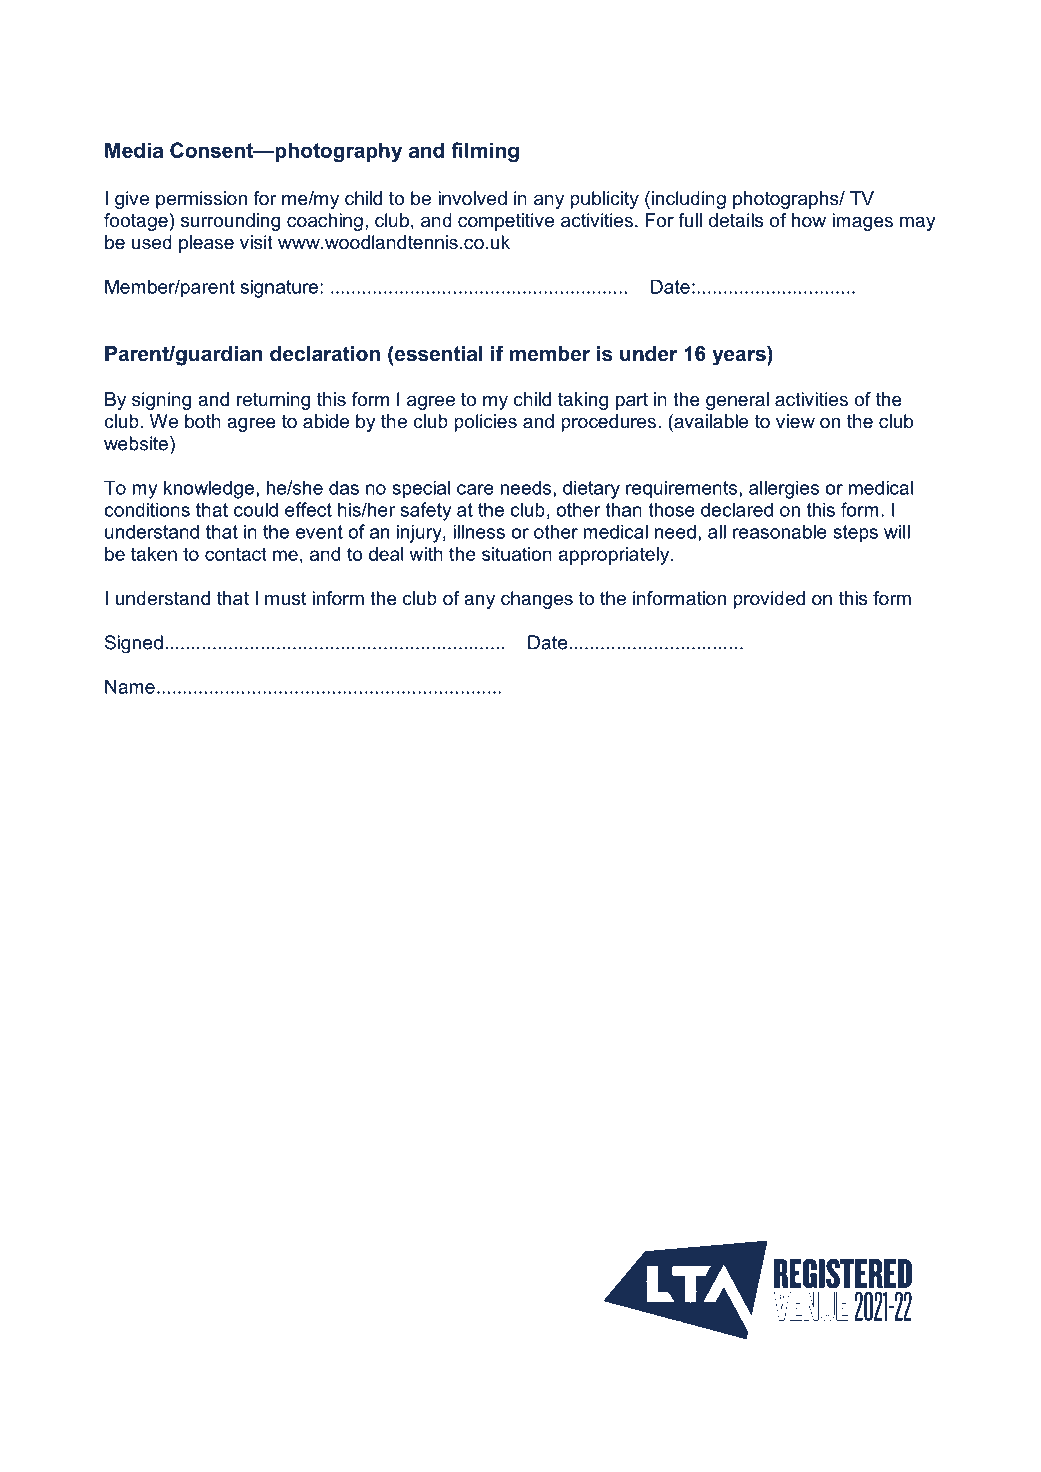 The image size is (1041, 1472). What do you see at coordinates (795, 421) in the screenshot?
I see `view` at bounding box center [795, 421].
